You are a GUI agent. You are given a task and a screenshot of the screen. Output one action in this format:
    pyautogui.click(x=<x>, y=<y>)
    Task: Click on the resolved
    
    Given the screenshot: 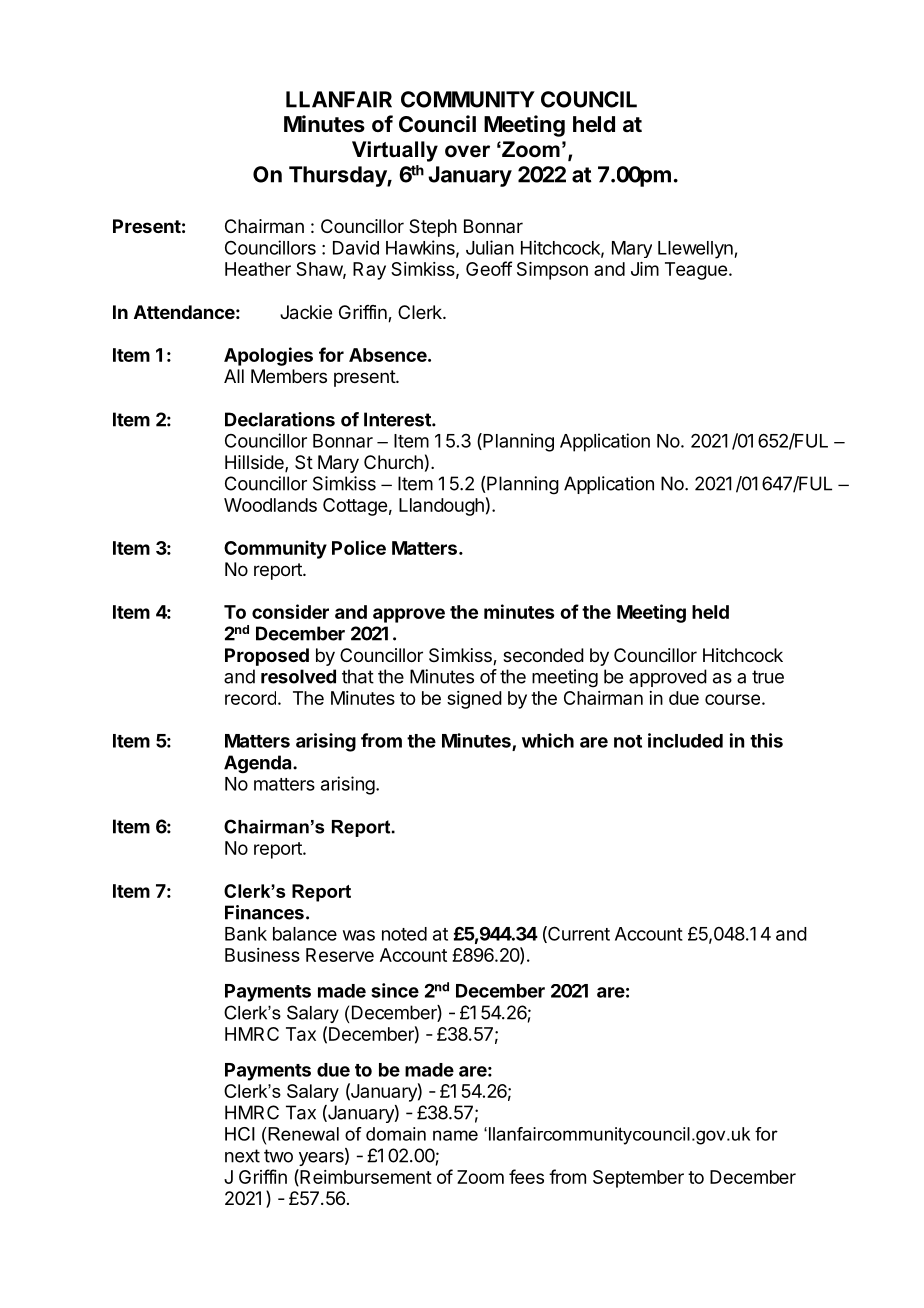 What is the action you would take?
    pyautogui.click(x=298, y=676)
